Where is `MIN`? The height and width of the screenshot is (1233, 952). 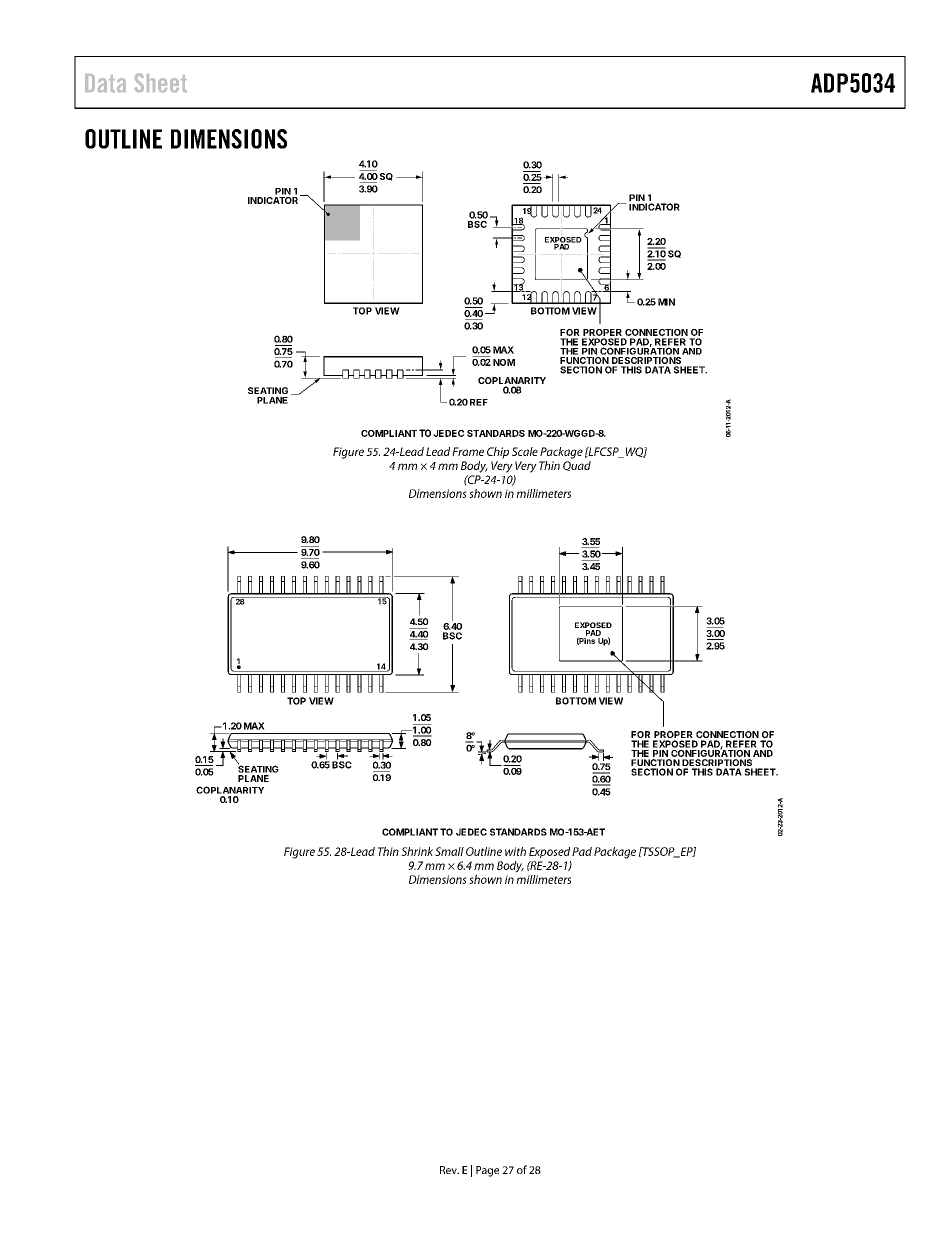 MIN is located at coordinates (666, 302).
